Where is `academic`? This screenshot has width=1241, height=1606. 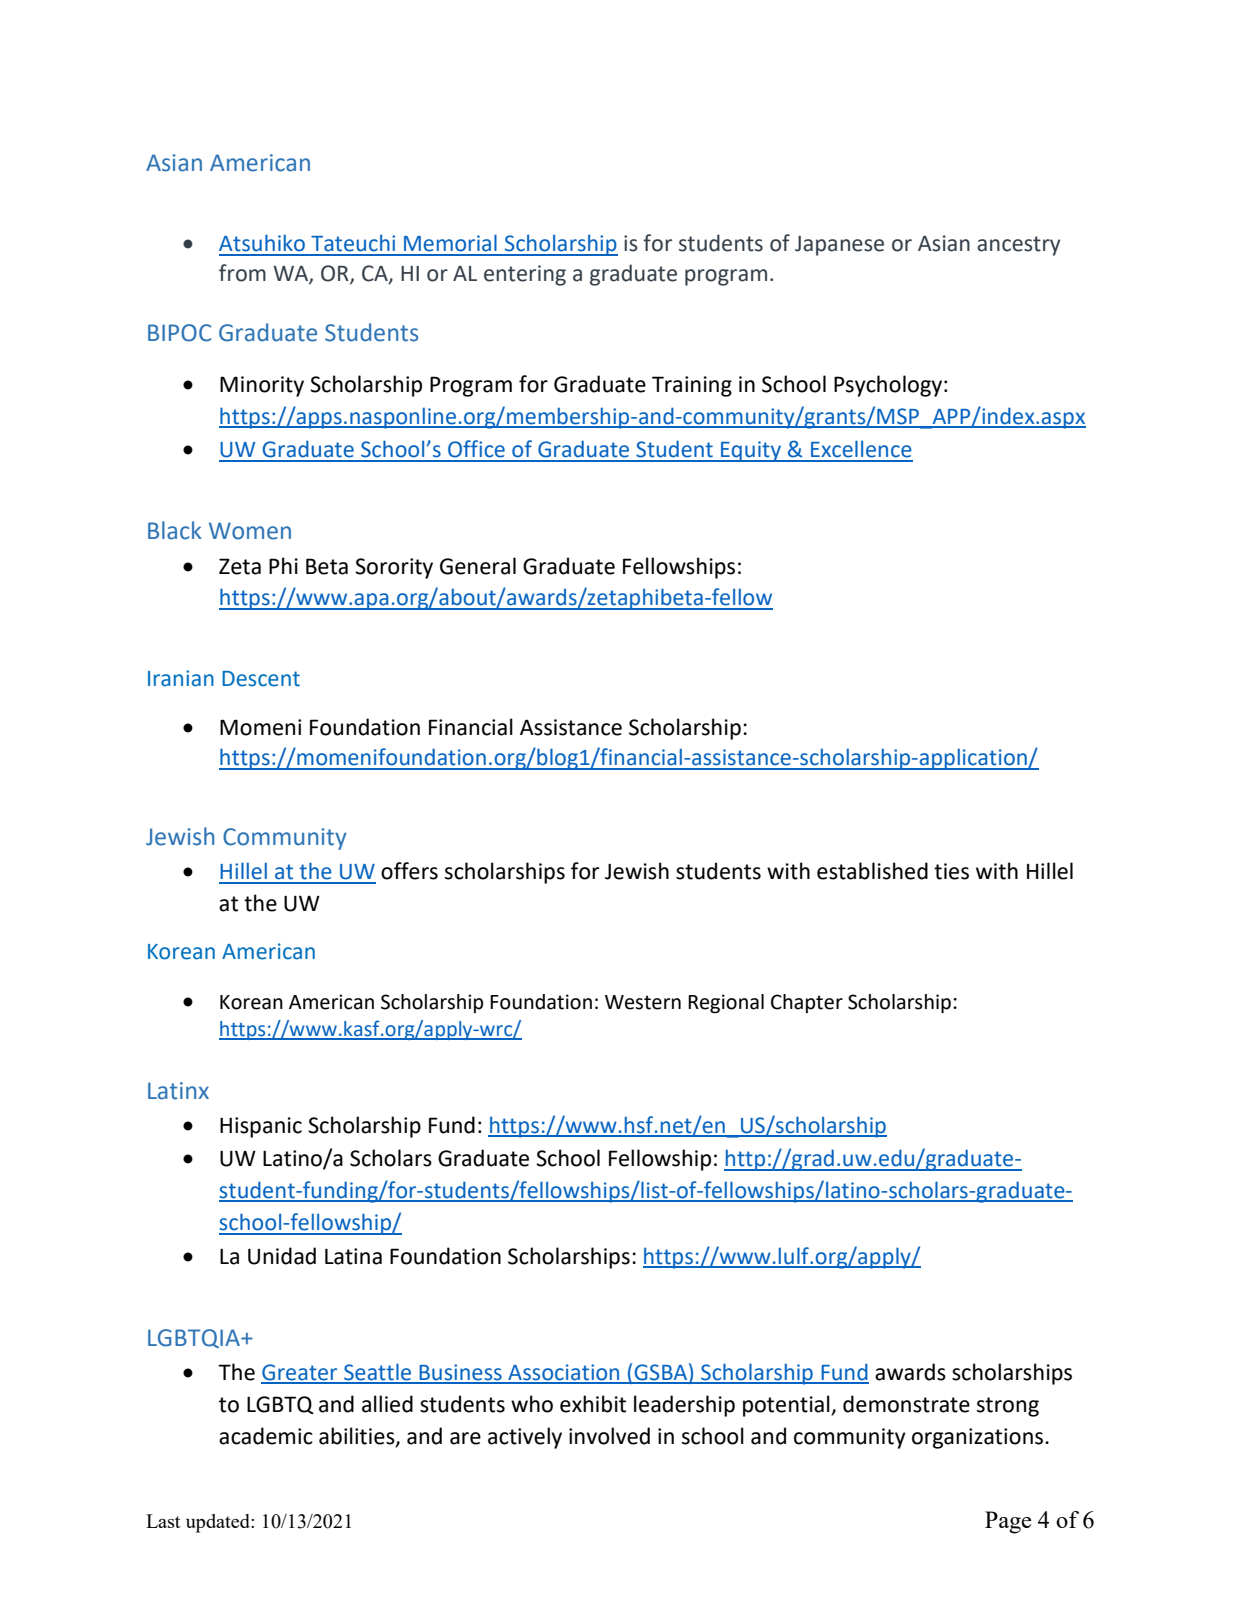
academic is located at coordinates (266, 1436).
